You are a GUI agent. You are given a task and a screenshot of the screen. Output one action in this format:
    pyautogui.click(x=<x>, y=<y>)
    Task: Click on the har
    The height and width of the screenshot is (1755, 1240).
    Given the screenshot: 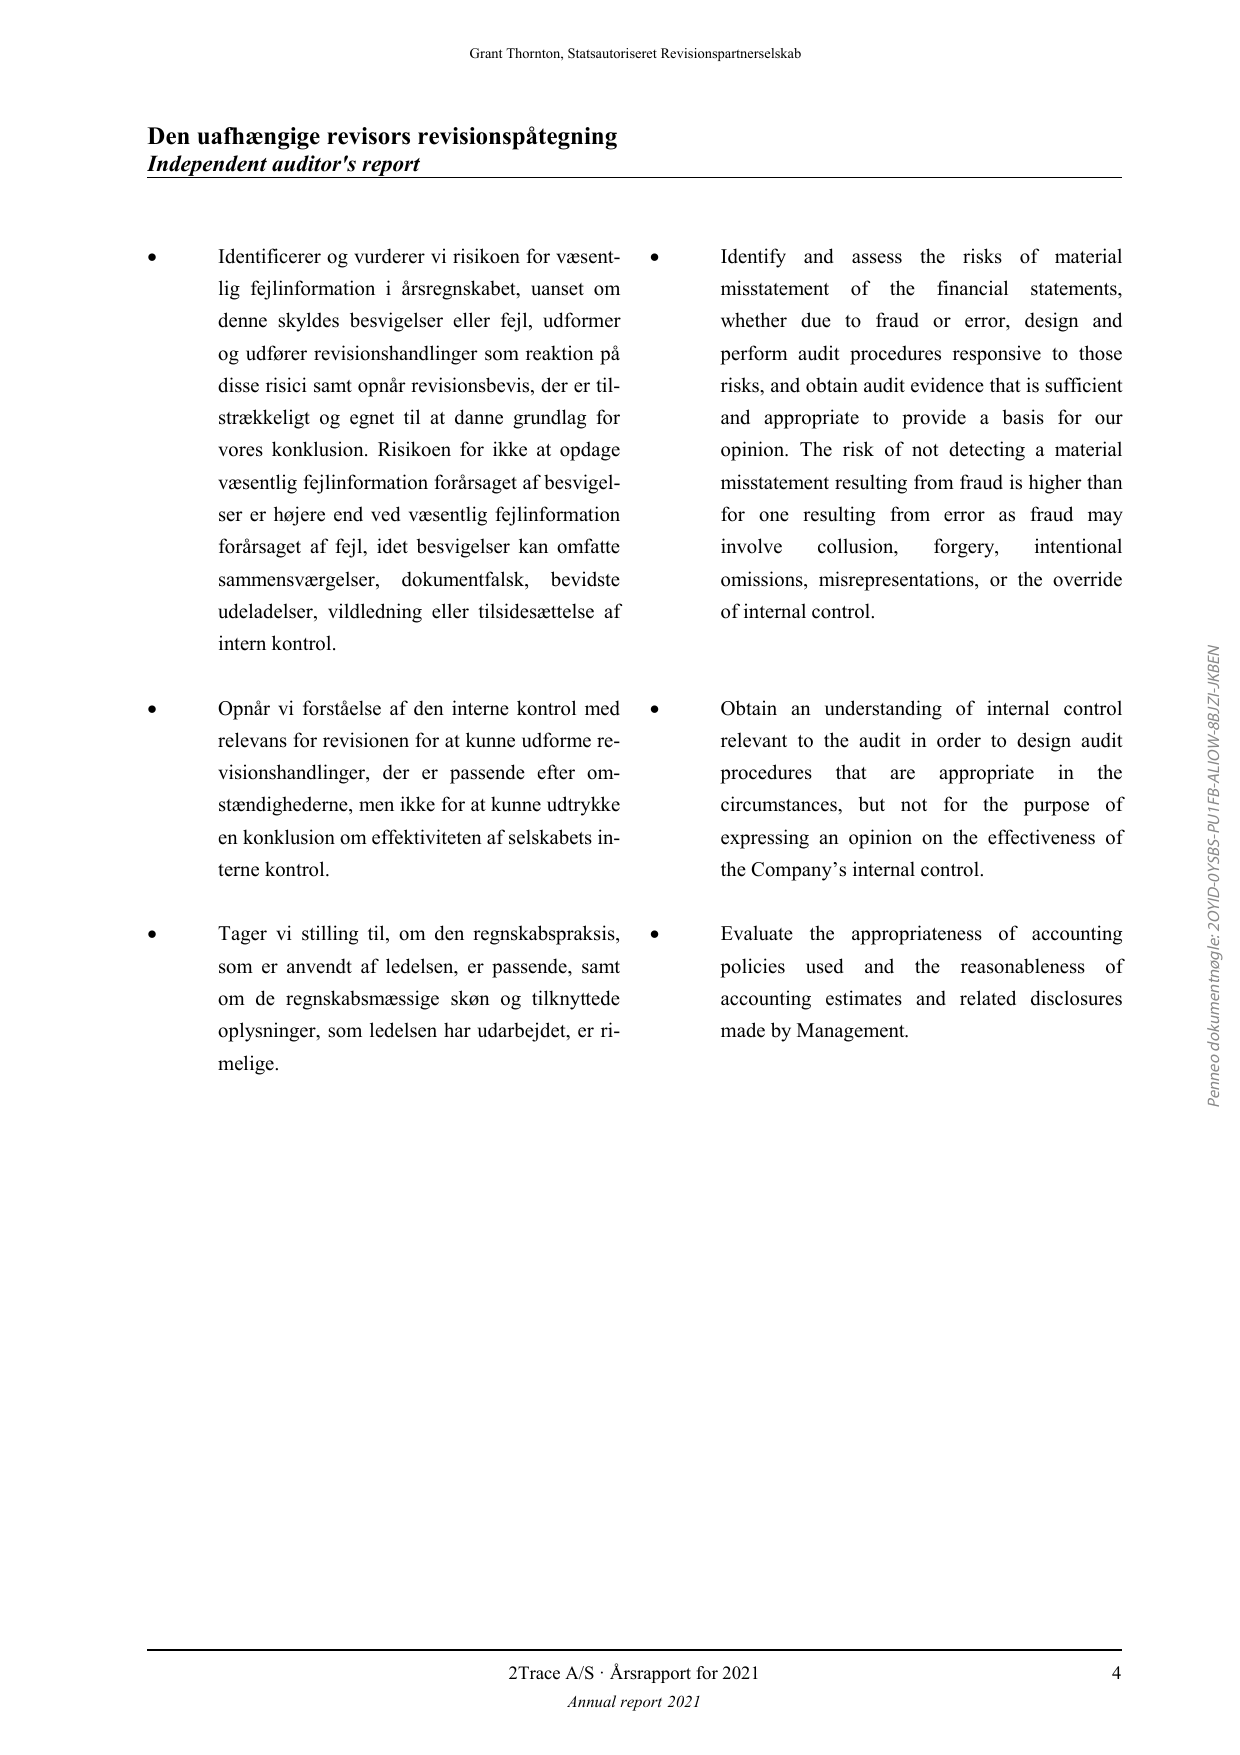 What is the action you would take?
    pyautogui.click(x=457, y=1029)
